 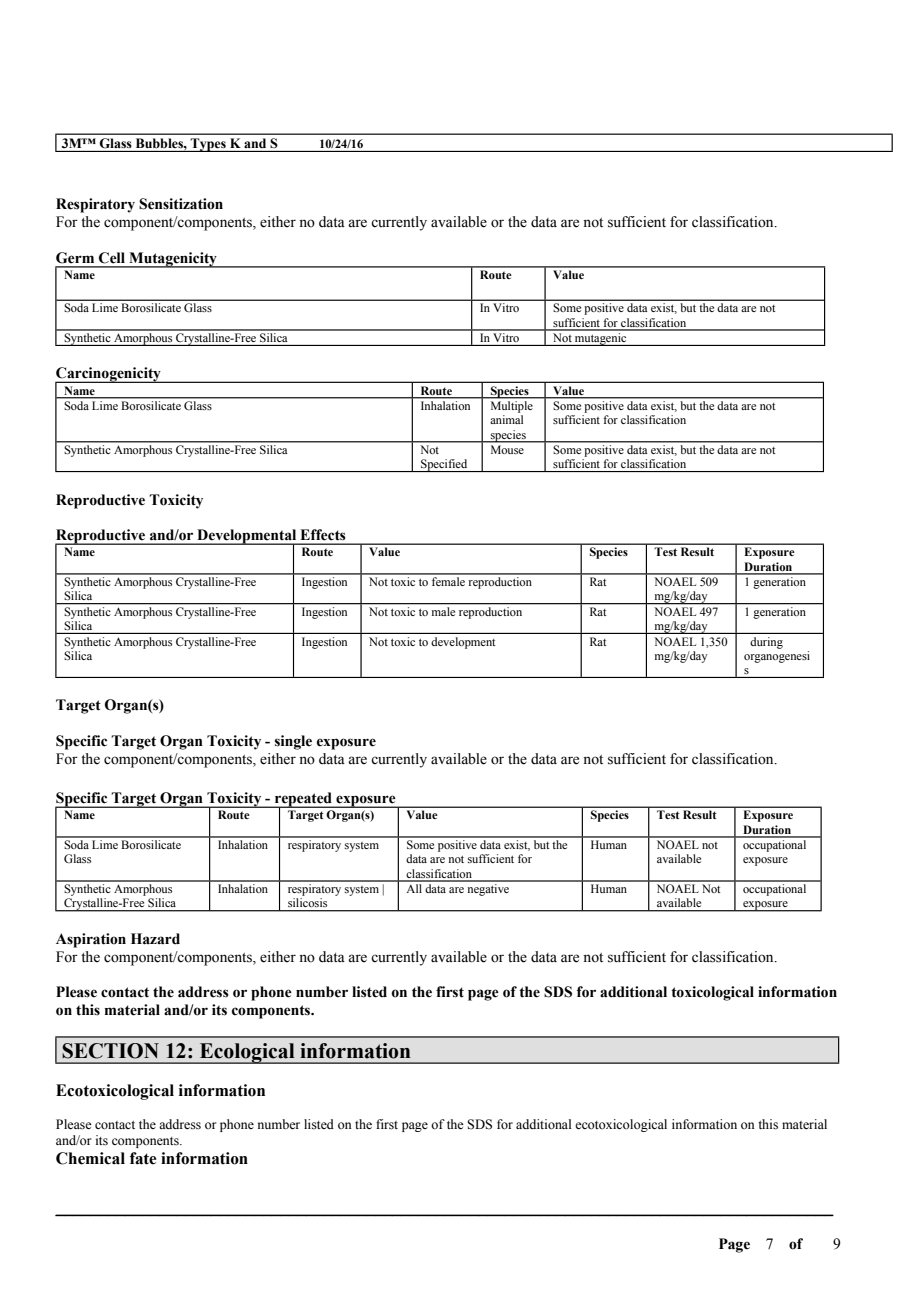 I want to click on Sensitization, so click(x=181, y=204).
